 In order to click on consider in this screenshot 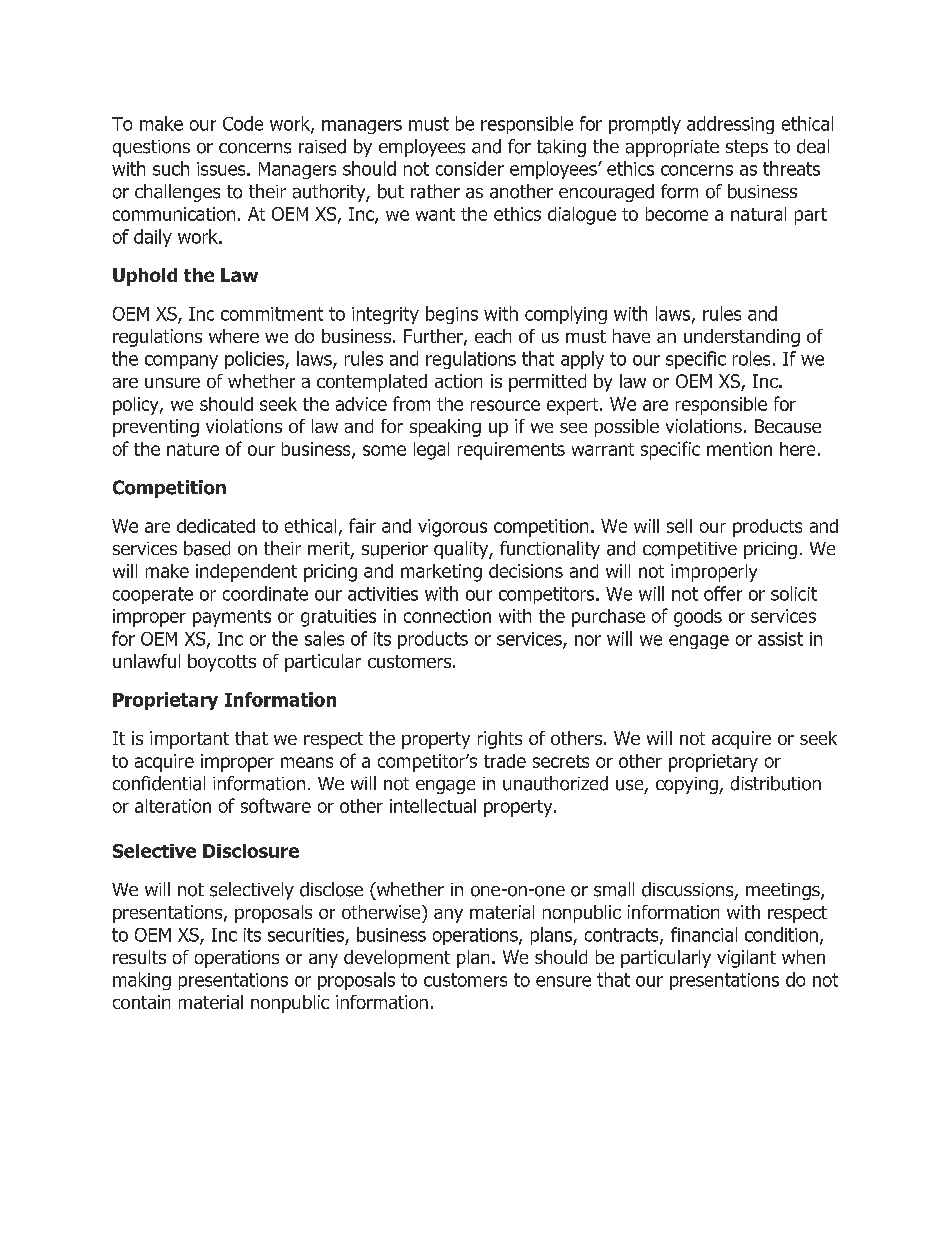, I will do `click(470, 168)`.
